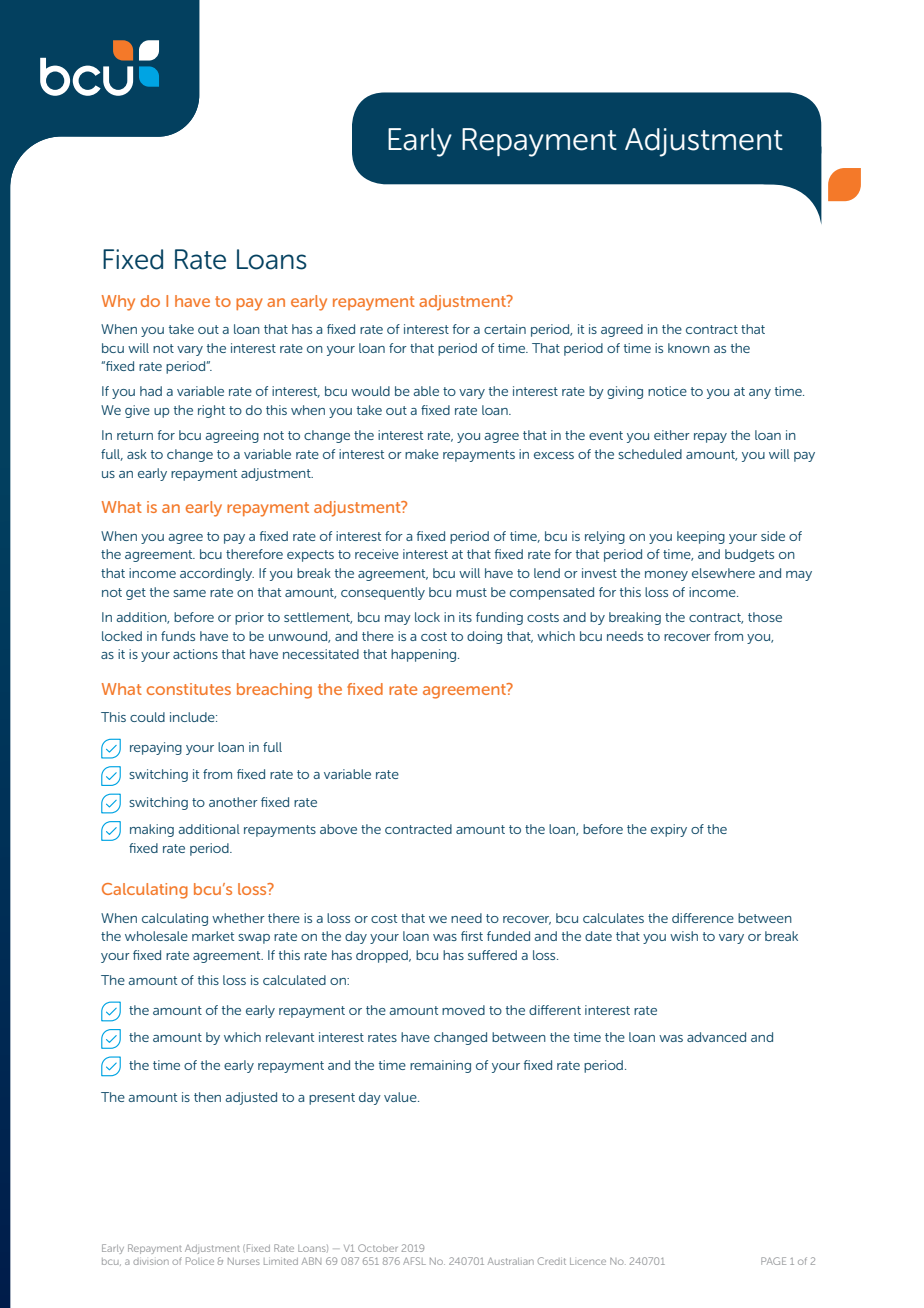  I want to click on known, so click(689, 348).
